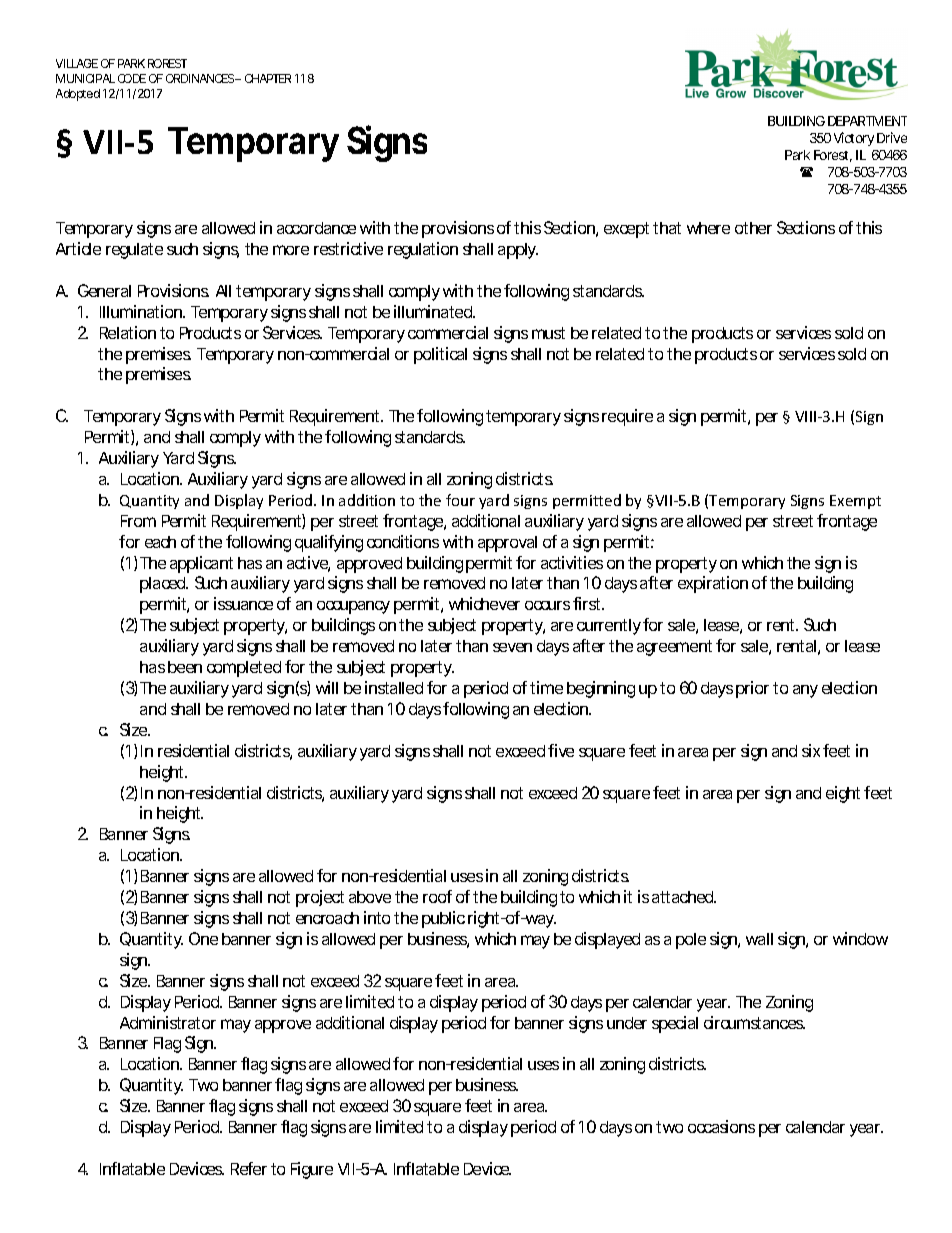 Image resolution: width=952 pixels, height=1233 pixels. I want to click on seven, so click(512, 647).
